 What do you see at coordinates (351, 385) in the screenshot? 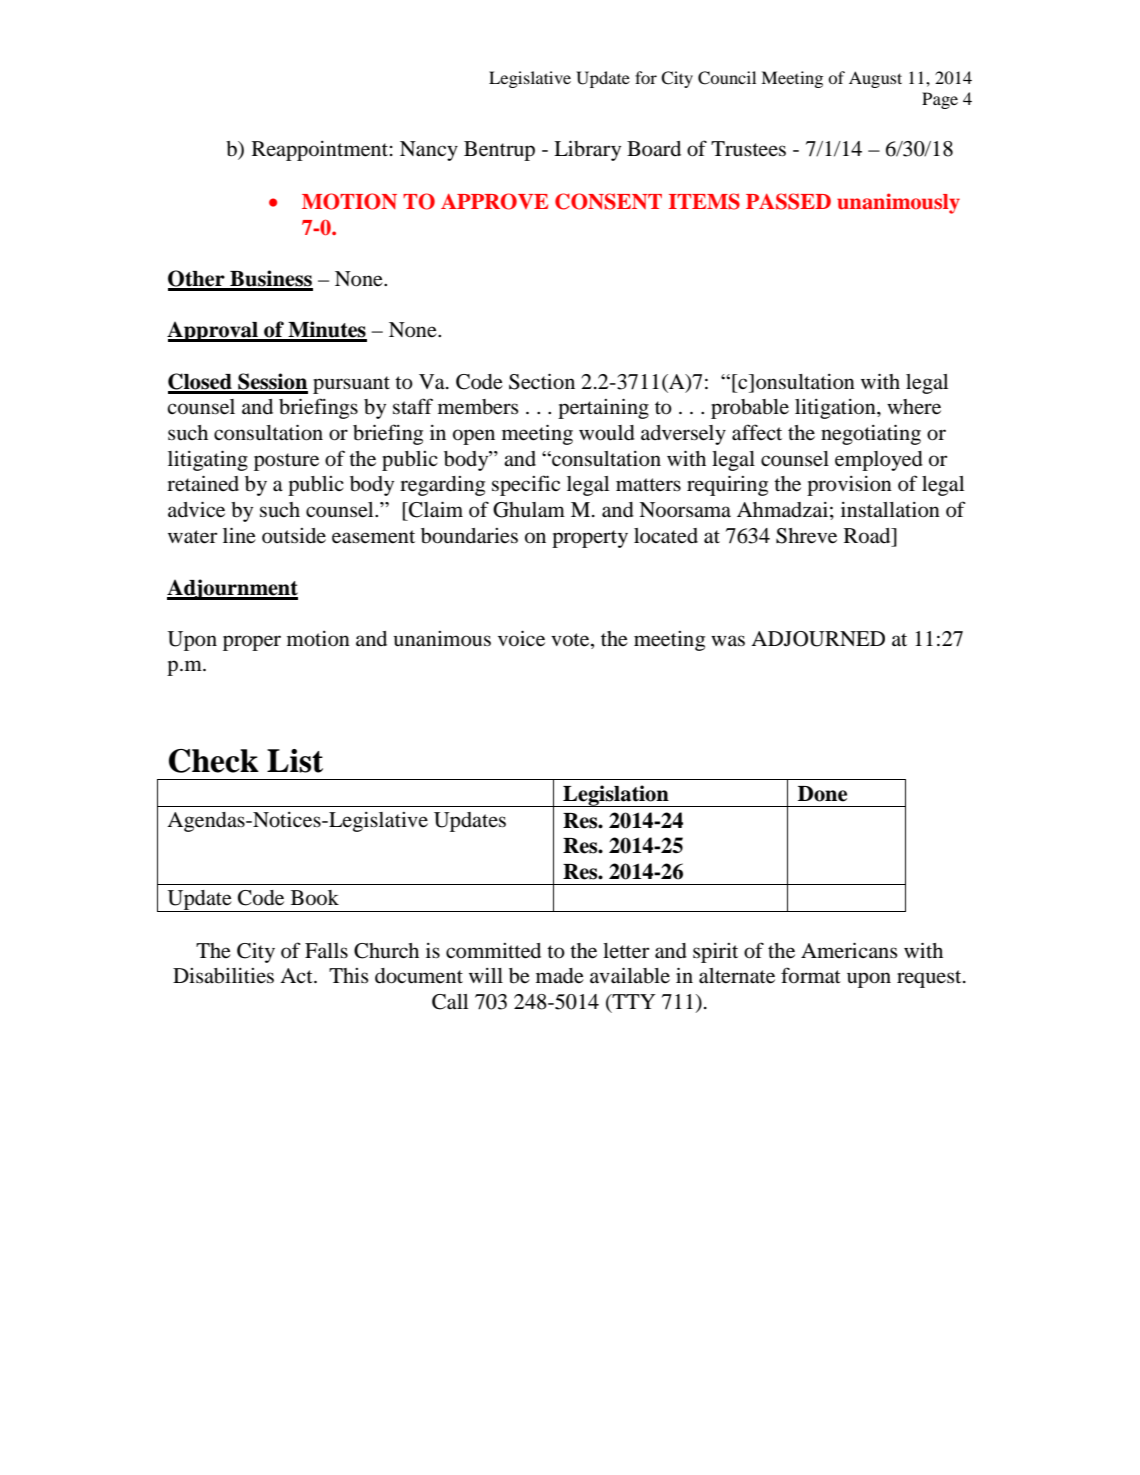
I see `pursuant` at bounding box center [351, 385].
